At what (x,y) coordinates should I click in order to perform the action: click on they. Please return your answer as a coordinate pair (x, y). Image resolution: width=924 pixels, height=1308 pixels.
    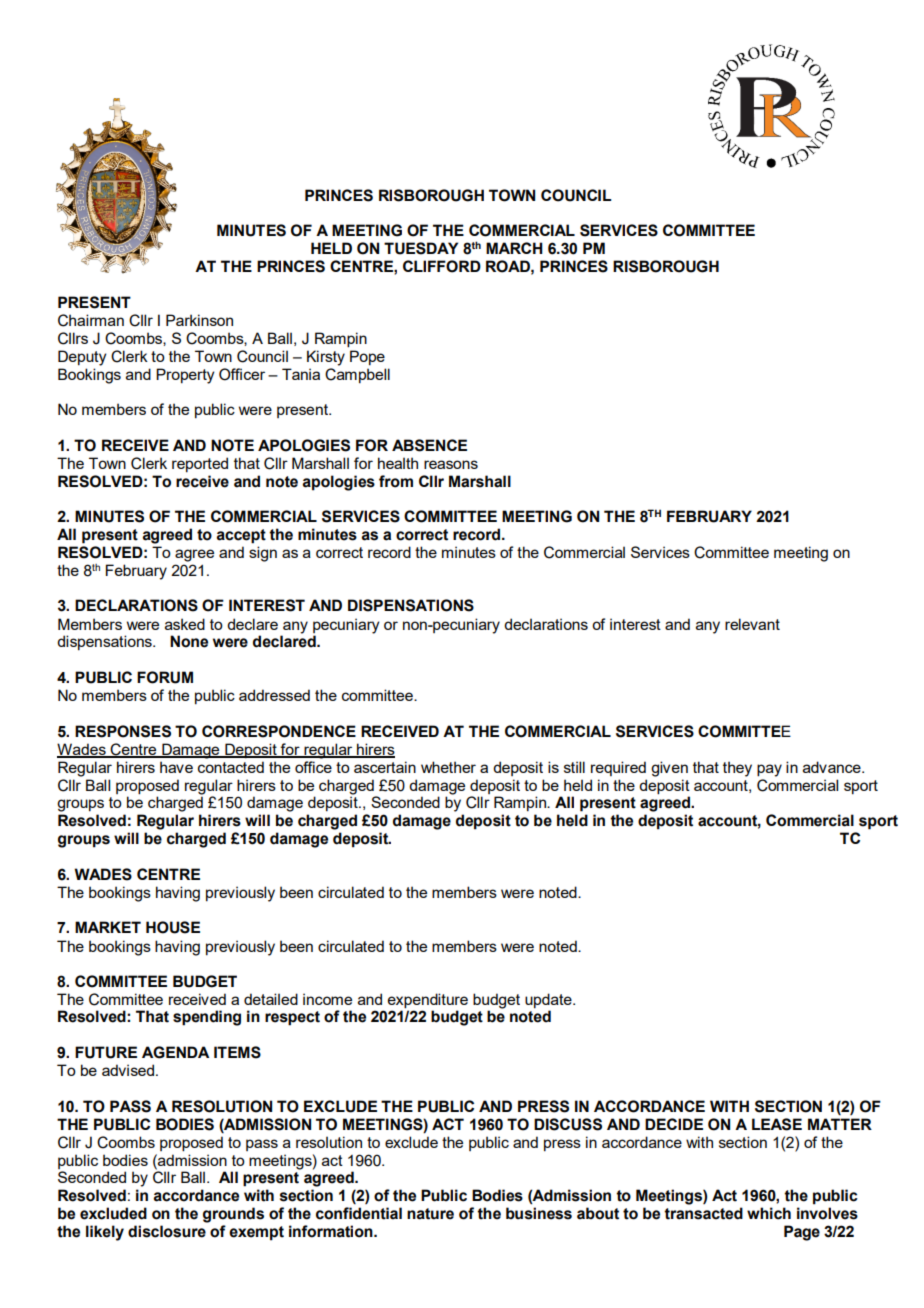
    Looking at the image, I should click on (737, 769).
